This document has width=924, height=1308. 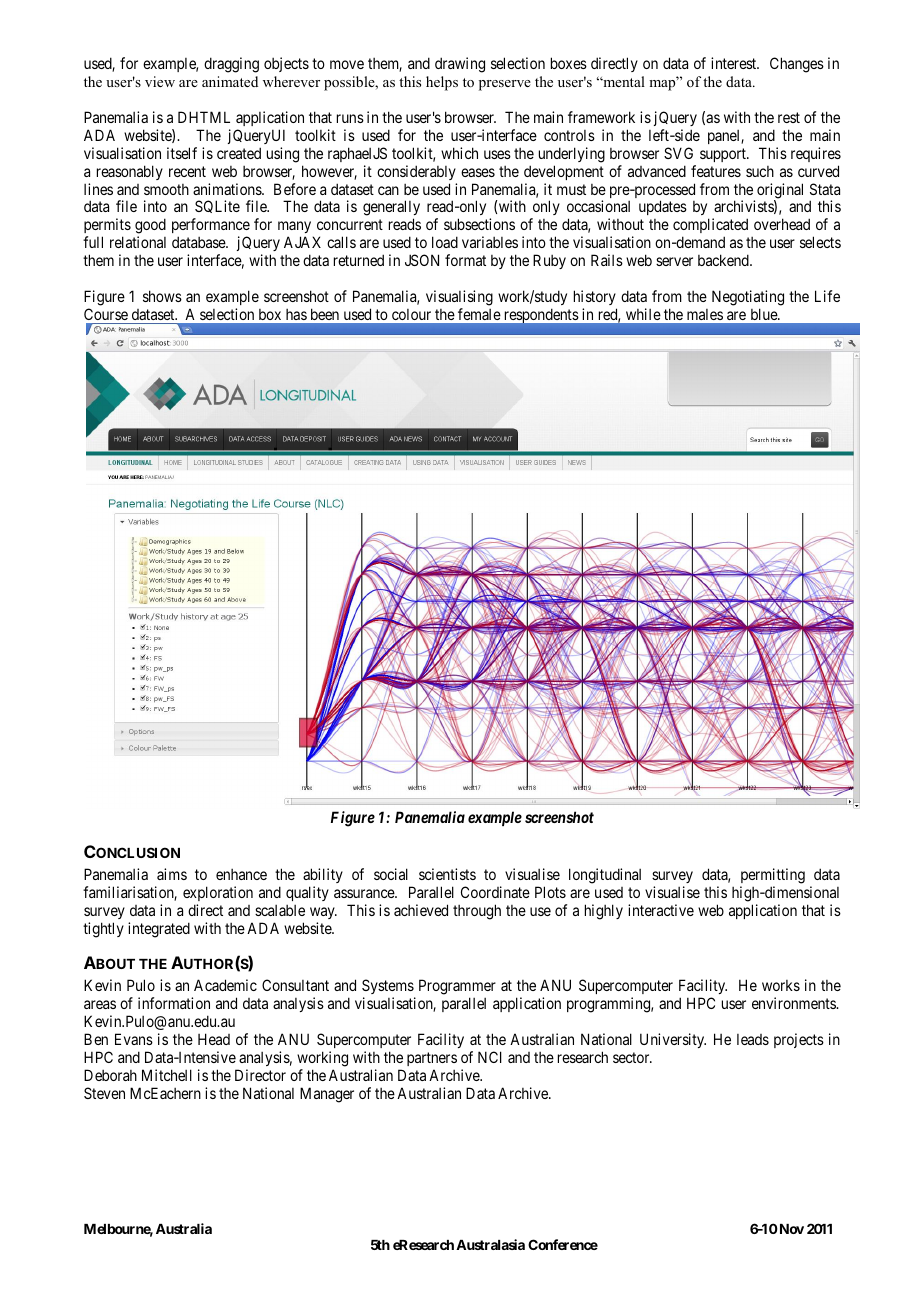 I want to click on aims, so click(x=172, y=874).
